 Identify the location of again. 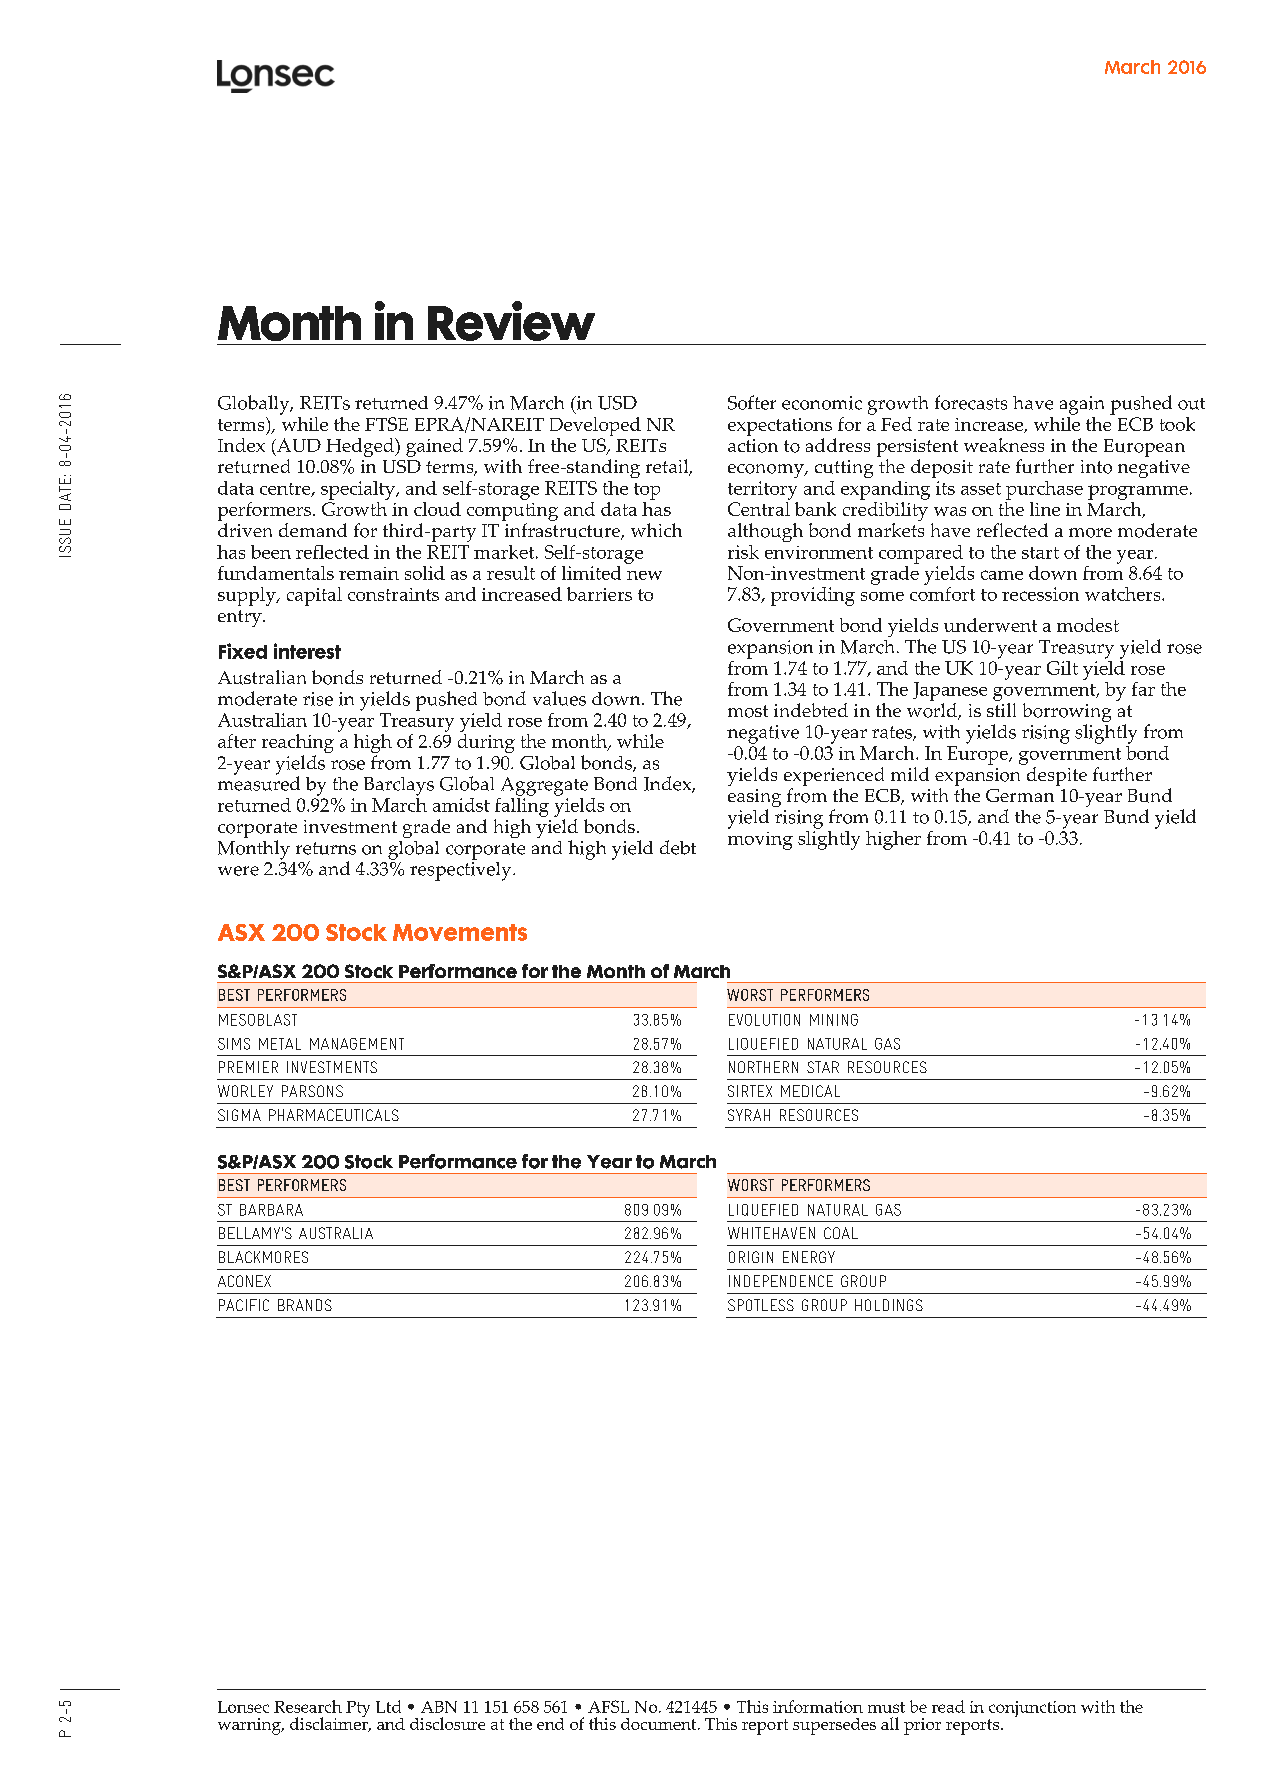
(1082, 405).
